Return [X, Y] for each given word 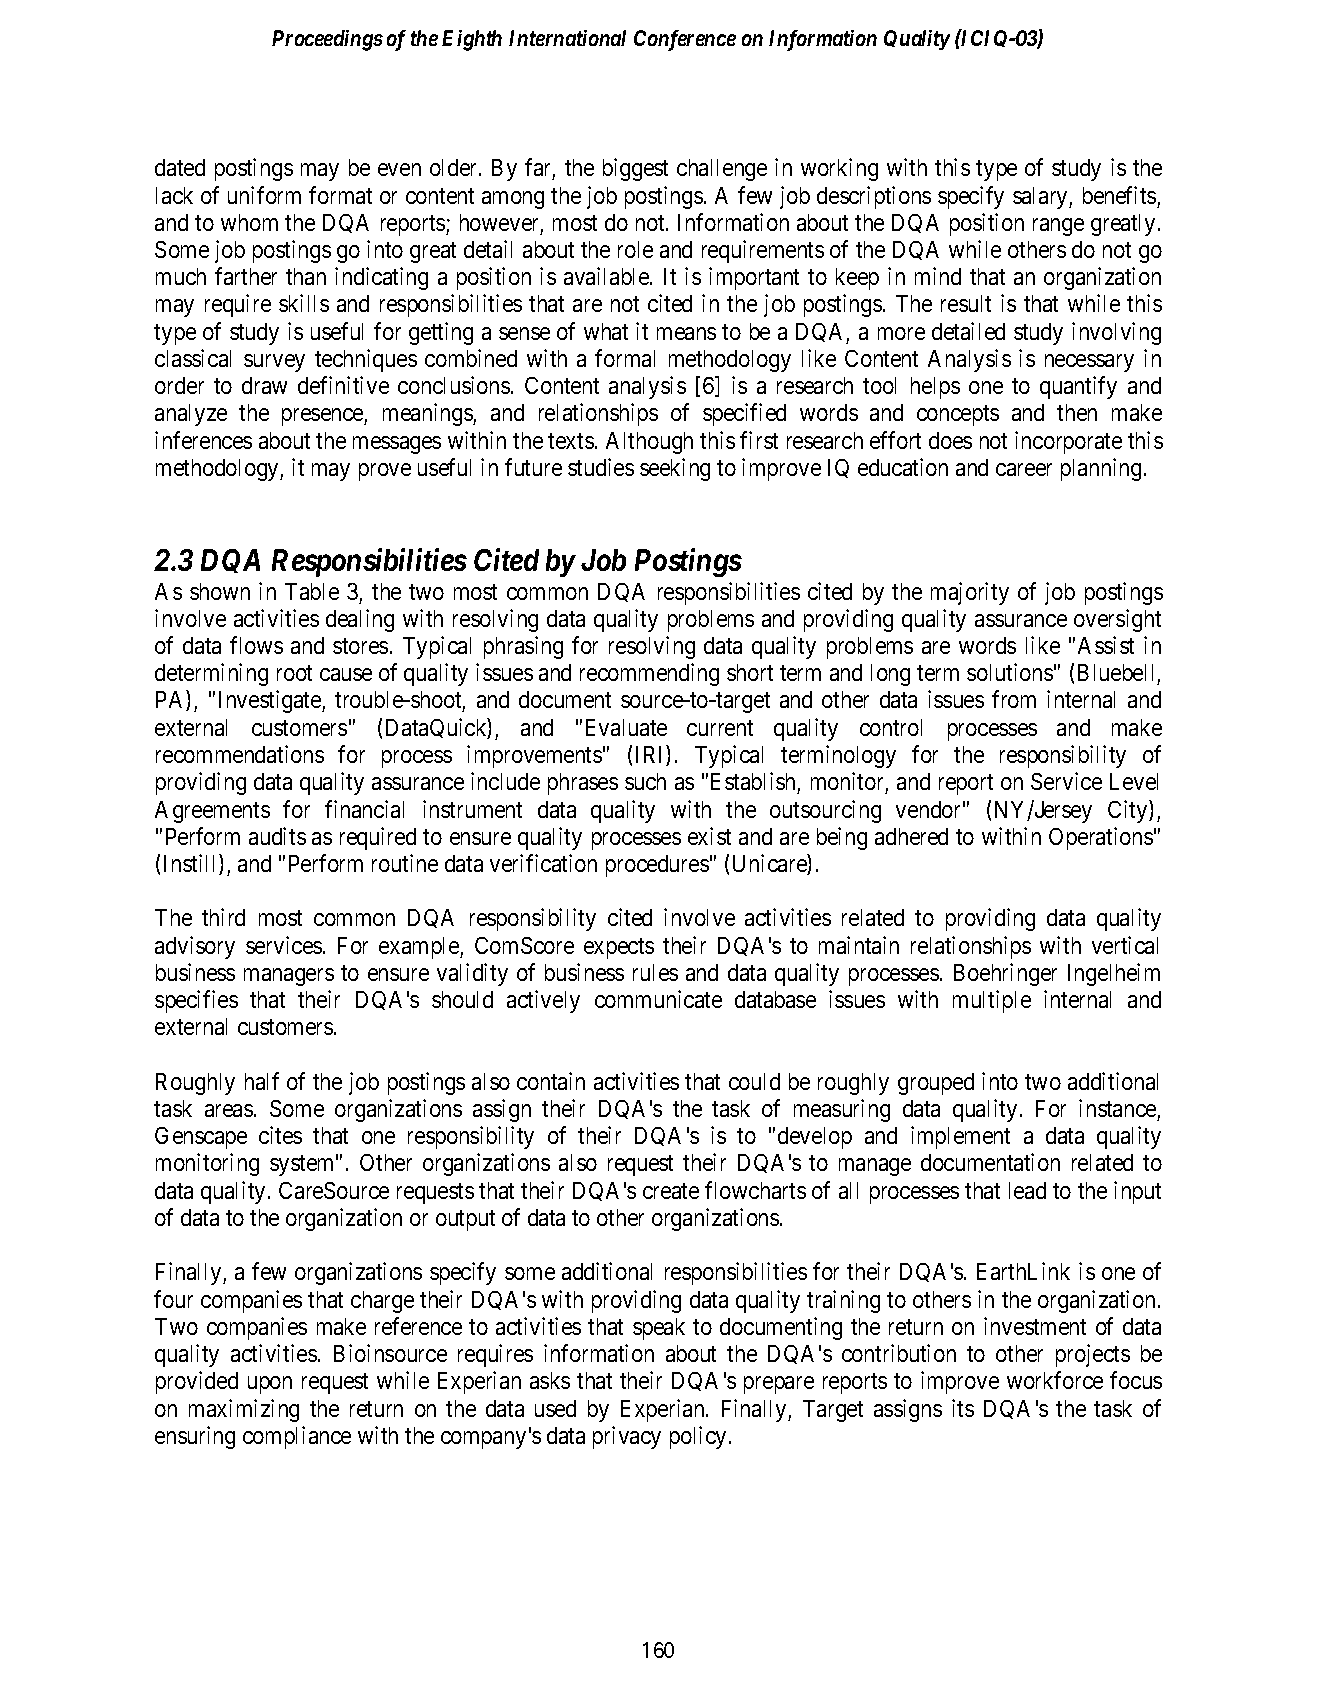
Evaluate [626, 727]
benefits [1119, 195]
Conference [685, 40]
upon [270, 1385]
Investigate [271, 701]
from [1014, 699]
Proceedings [327, 40]
